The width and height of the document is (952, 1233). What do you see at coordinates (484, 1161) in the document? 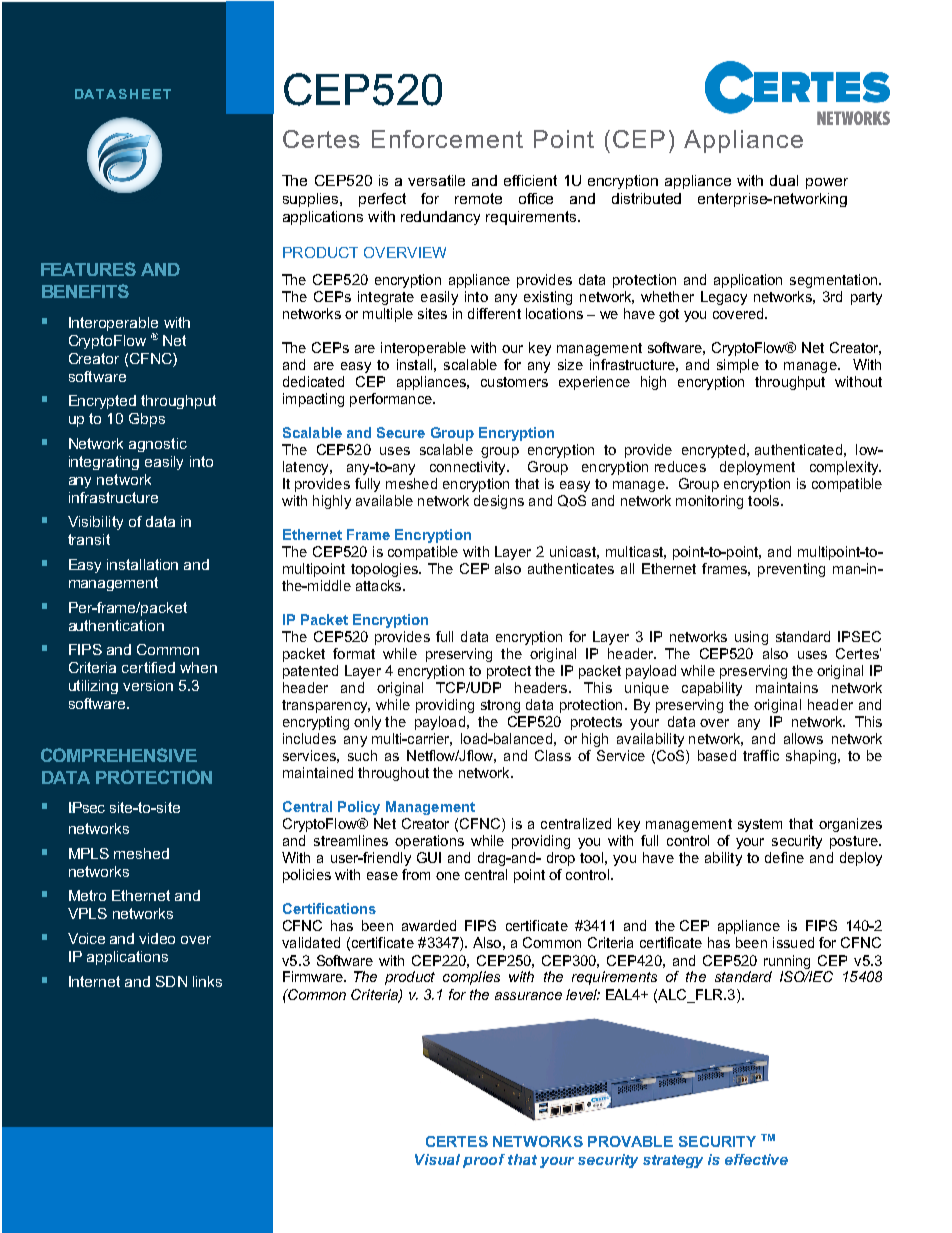
I see `proof` at bounding box center [484, 1161].
